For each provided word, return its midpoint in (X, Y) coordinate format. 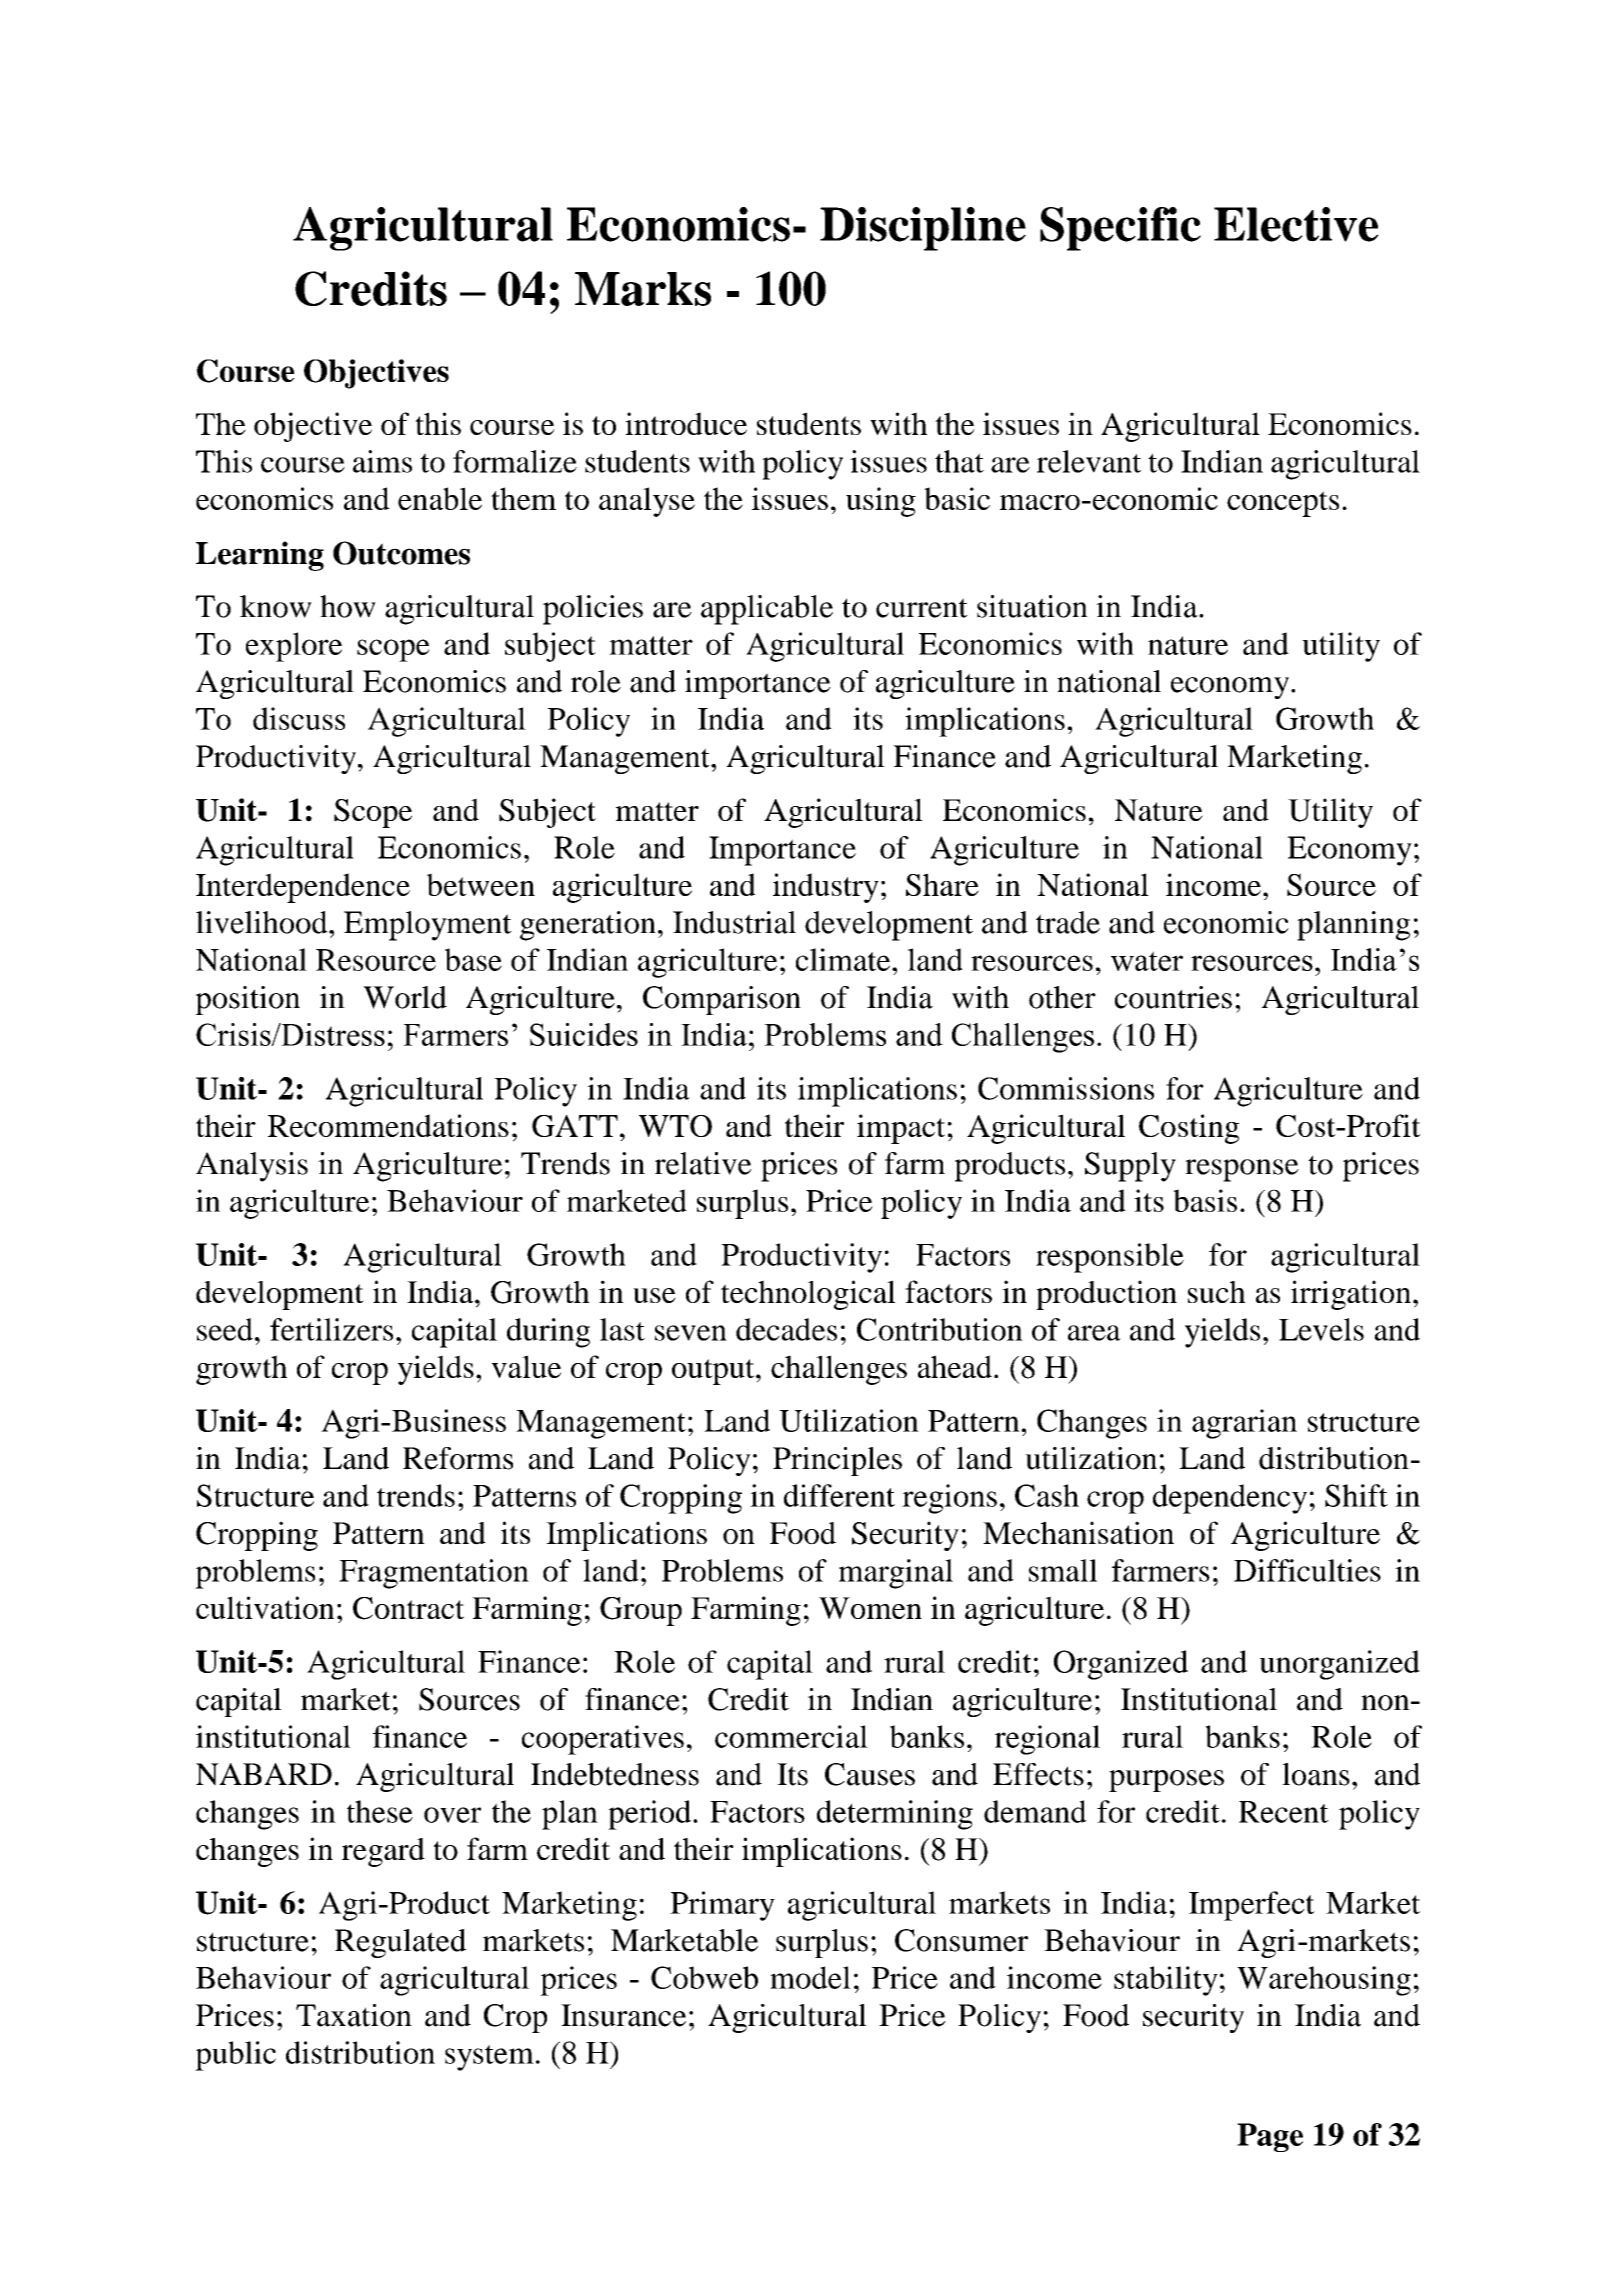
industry (826, 888)
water (1147, 961)
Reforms (458, 1458)
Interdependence (303, 888)
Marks (643, 289)
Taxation (354, 2015)
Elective (1296, 224)
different (839, 1495)
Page (1270, 2137)
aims (382, 461)
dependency (1230, 1499)
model (810, 1977)
